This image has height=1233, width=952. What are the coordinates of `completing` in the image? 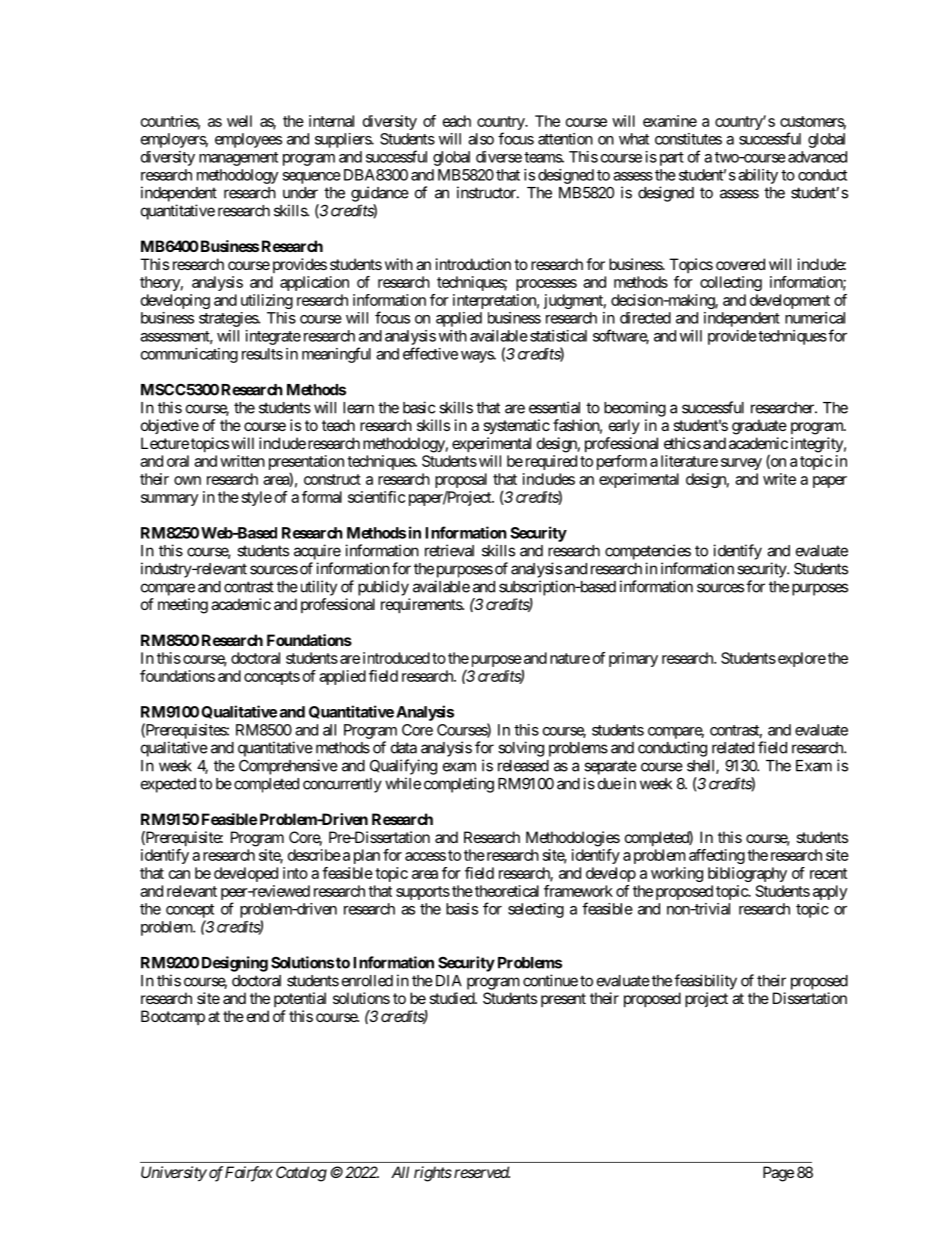 It's located at (459, 785).
